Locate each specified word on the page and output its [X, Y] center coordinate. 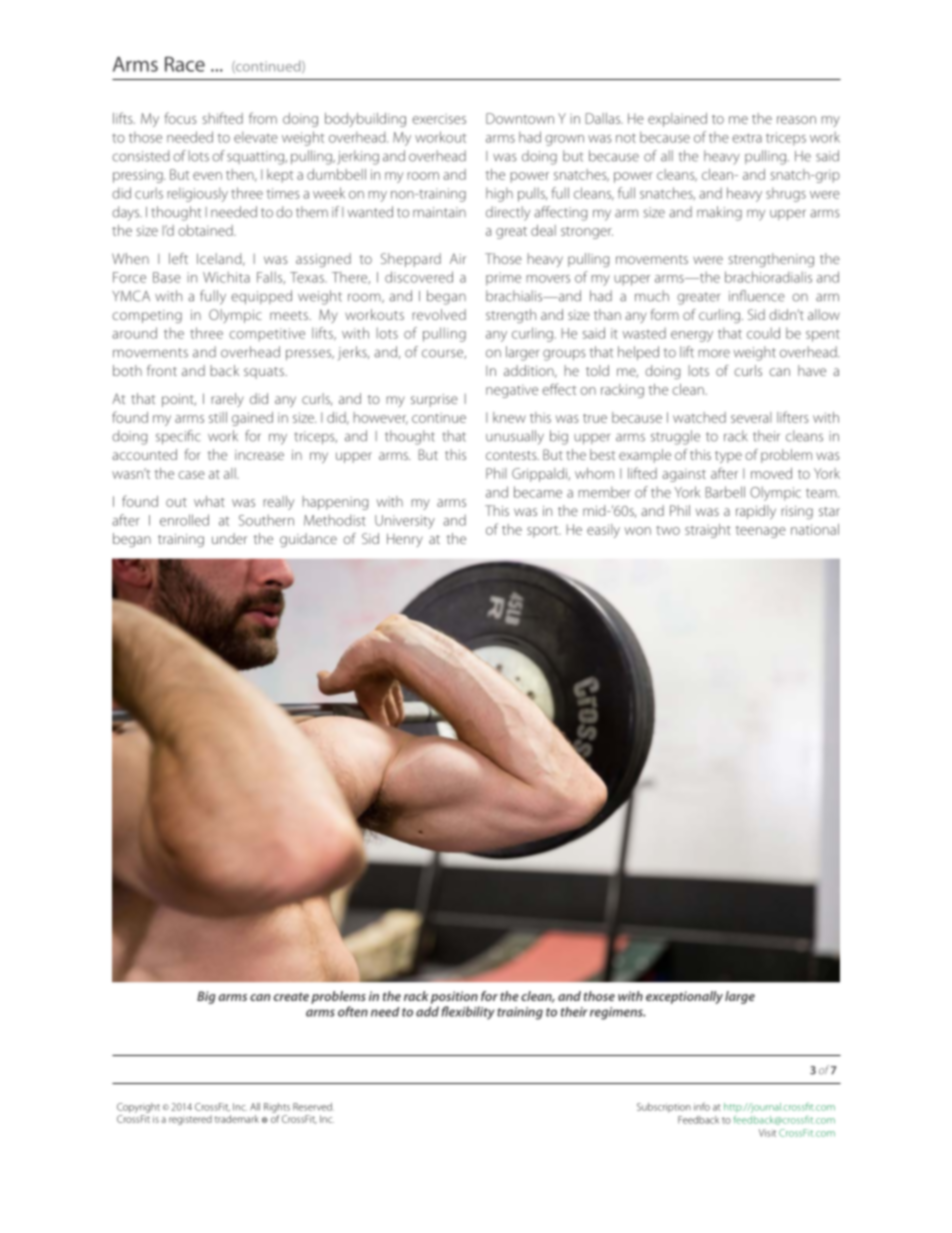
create [291, 996]
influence [757, 296]
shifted [222, 118]
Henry [405, 540]
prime [503, 279]
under [229, 538]
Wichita [226, 277]
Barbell [725, 492]
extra [747, 138]
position [454, 997]
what [209, 501]
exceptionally [684, 997]
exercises [439, 119]
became [538, 492]
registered [190, 1120]
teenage [760, 532]
